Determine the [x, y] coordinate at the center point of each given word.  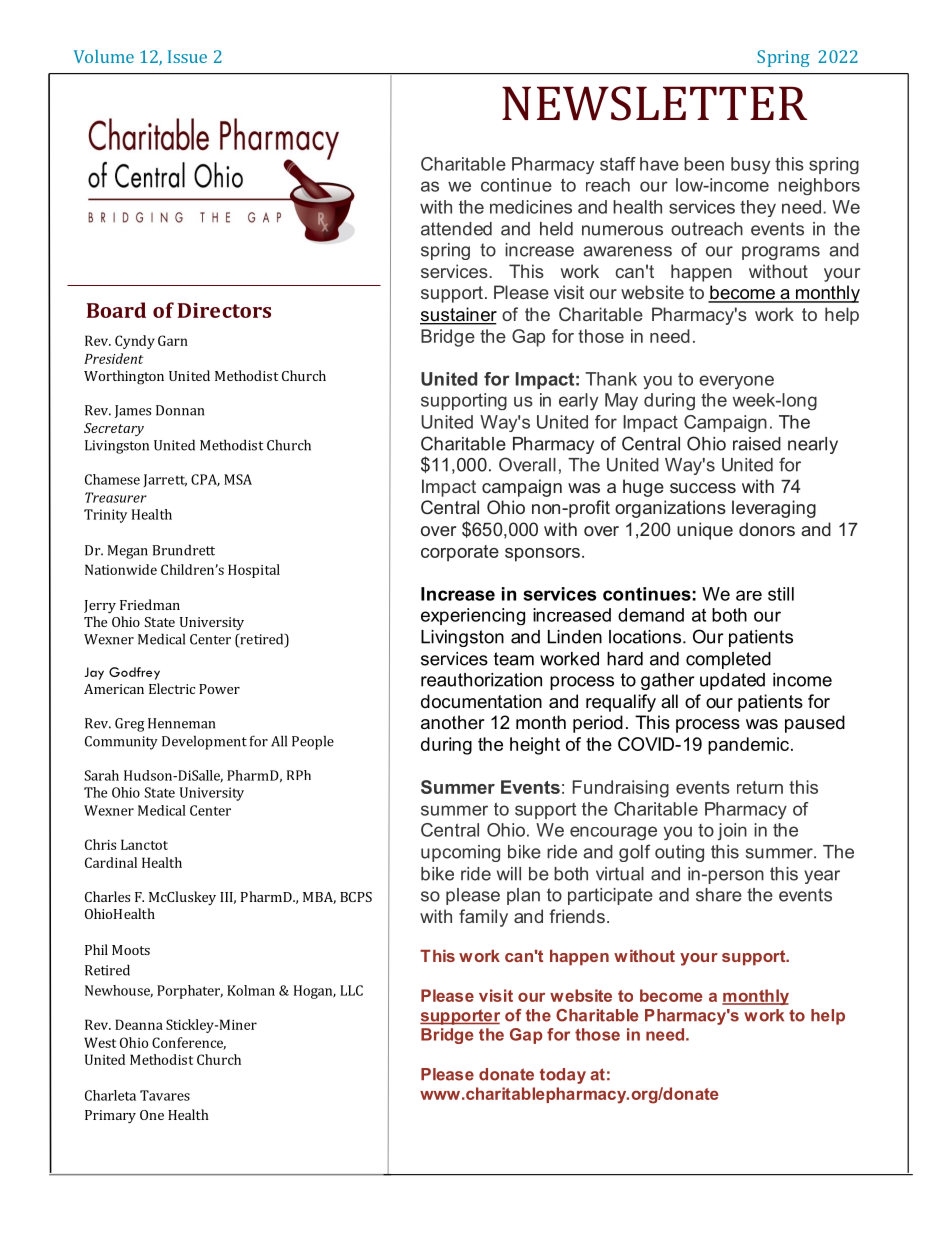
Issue [187, 56]
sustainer [458, 315]
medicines [531, 207]
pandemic [750, 746]
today [563, 1076]
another [453, 722]
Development [204, 742]
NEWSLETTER [654, 103]
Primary [110, 1116]
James [133, 411]
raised [757, 444]
